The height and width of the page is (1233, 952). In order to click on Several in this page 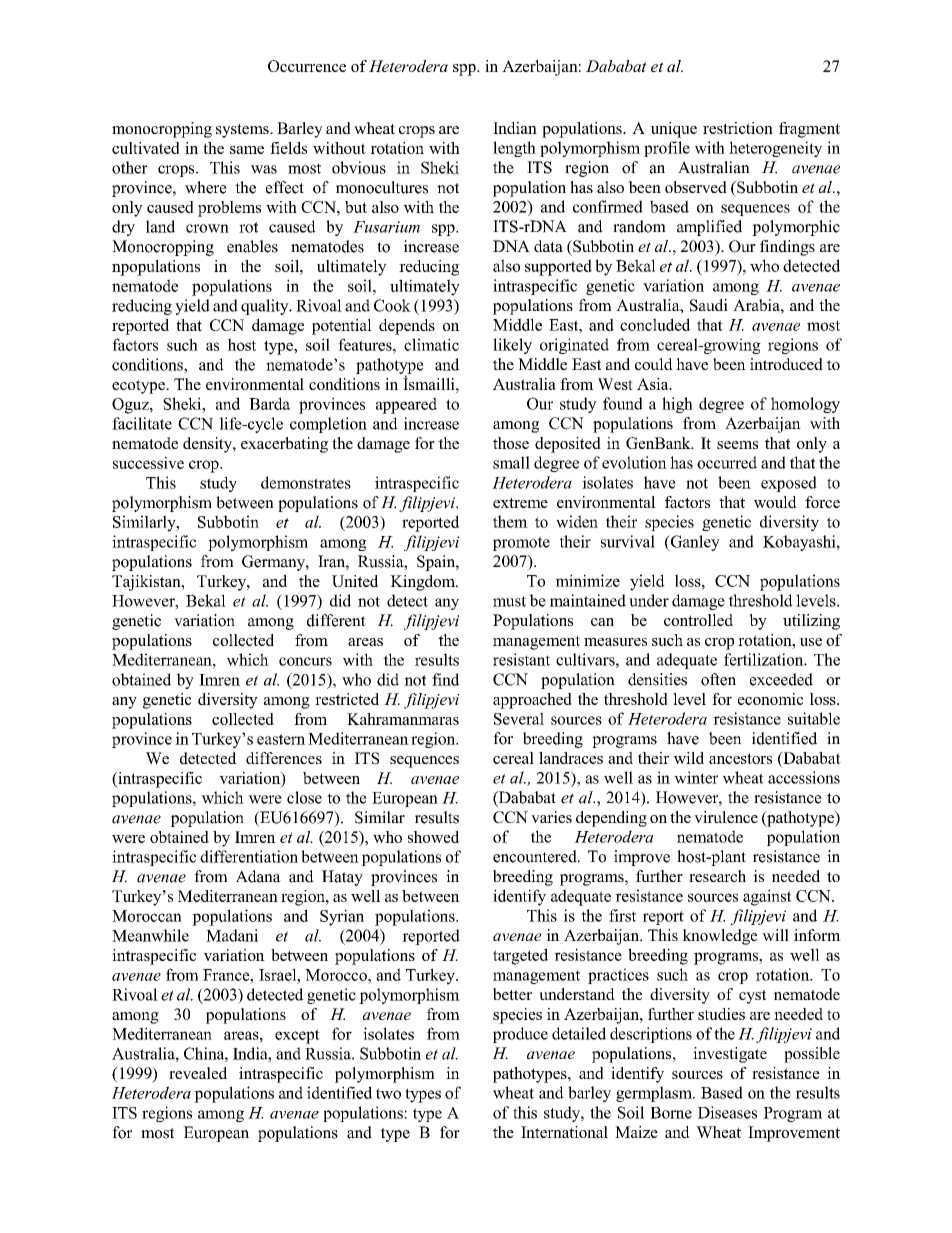, I will do `click(519, 718)`.
